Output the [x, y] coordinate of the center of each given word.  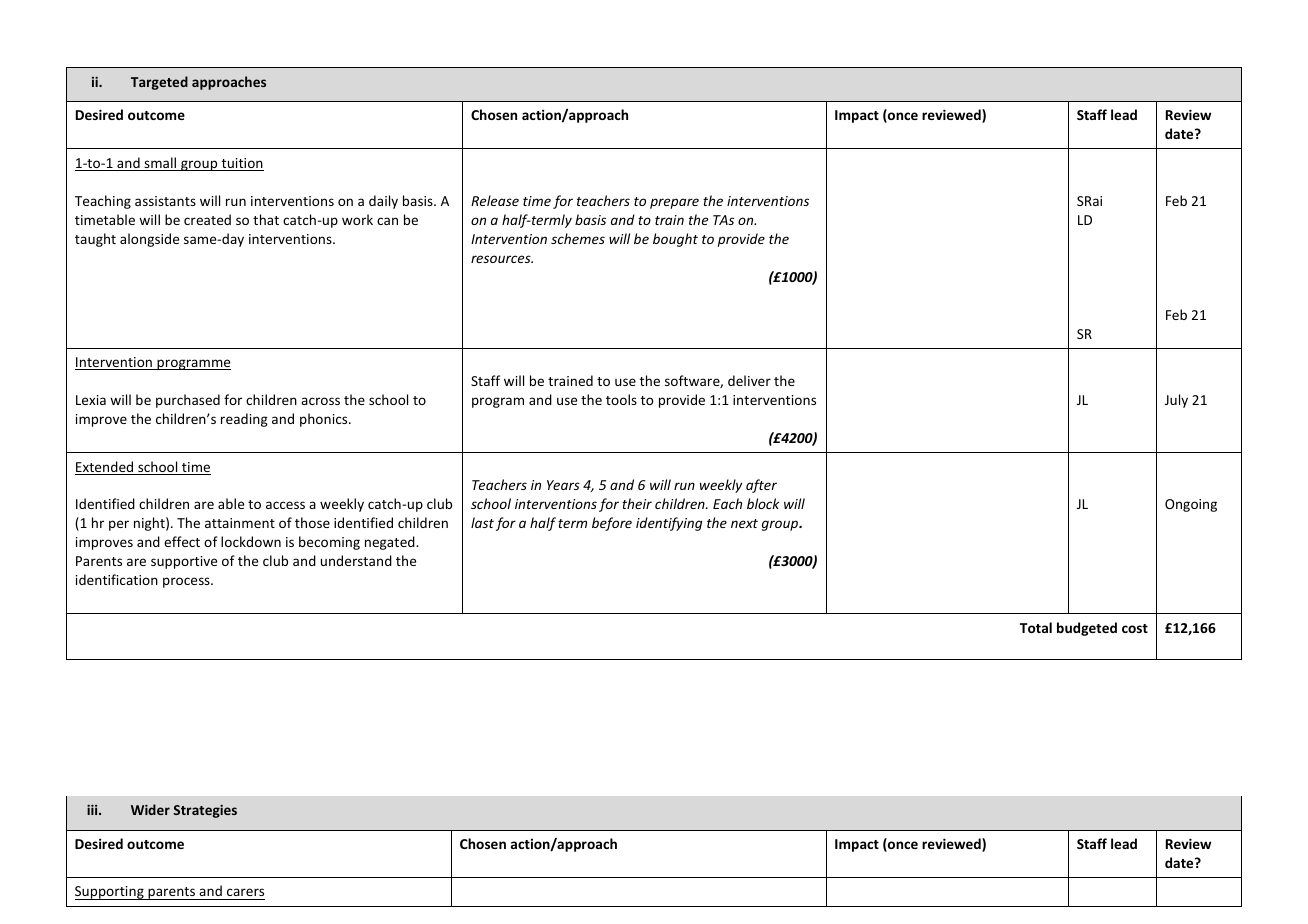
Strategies [205, 811]
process [187, 582]
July [1176, 401]
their [637, 503]
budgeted [1087, 629]
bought [675, 240]
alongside [149, 240]
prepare [674, 203]
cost [1135, 628]
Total [1036, 627]
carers [245, 894]
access [285, 505]
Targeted [159, 83]
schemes [578, 238]
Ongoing [1191, 505]
